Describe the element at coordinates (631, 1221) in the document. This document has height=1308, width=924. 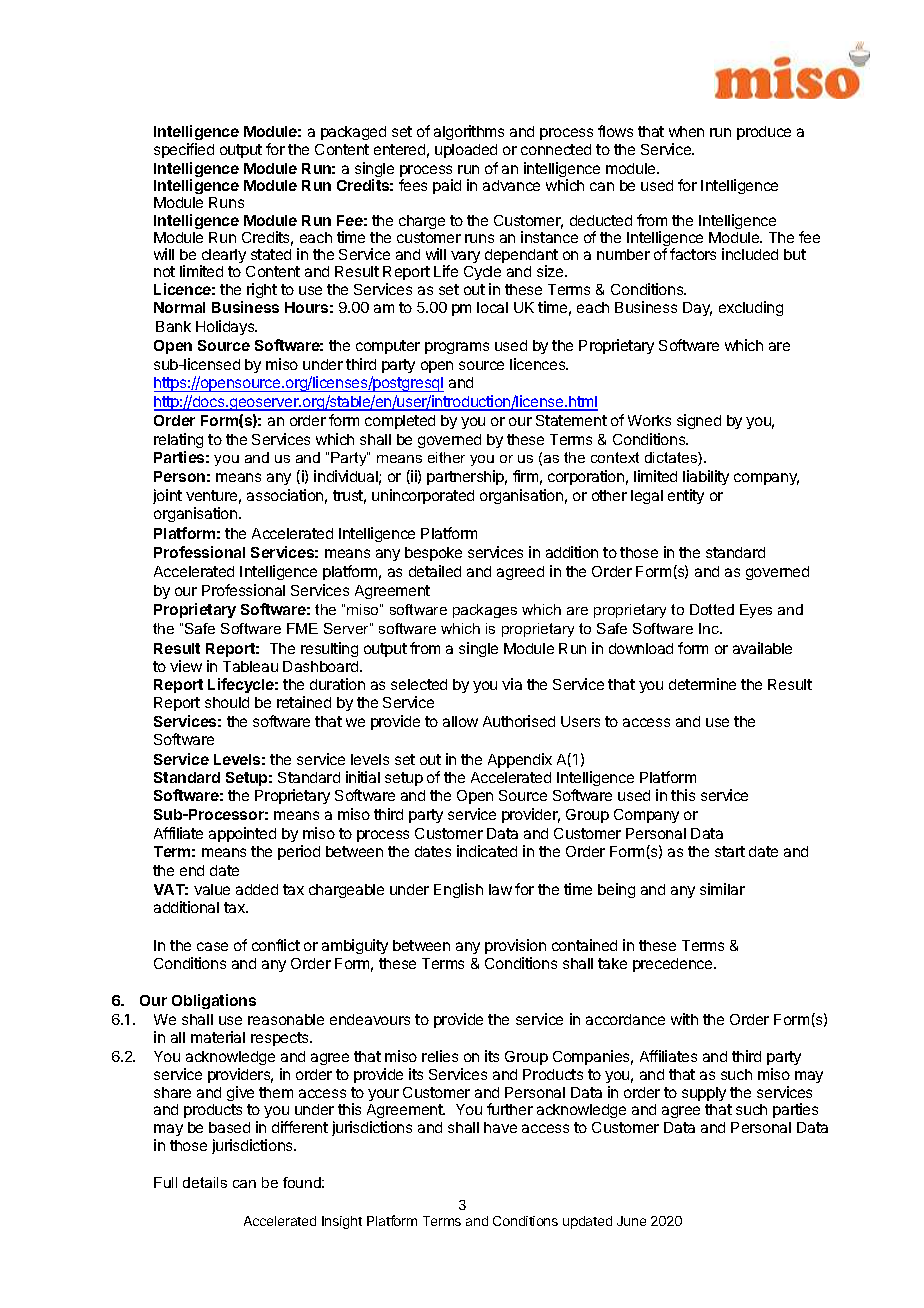
I see `June` at that location.
